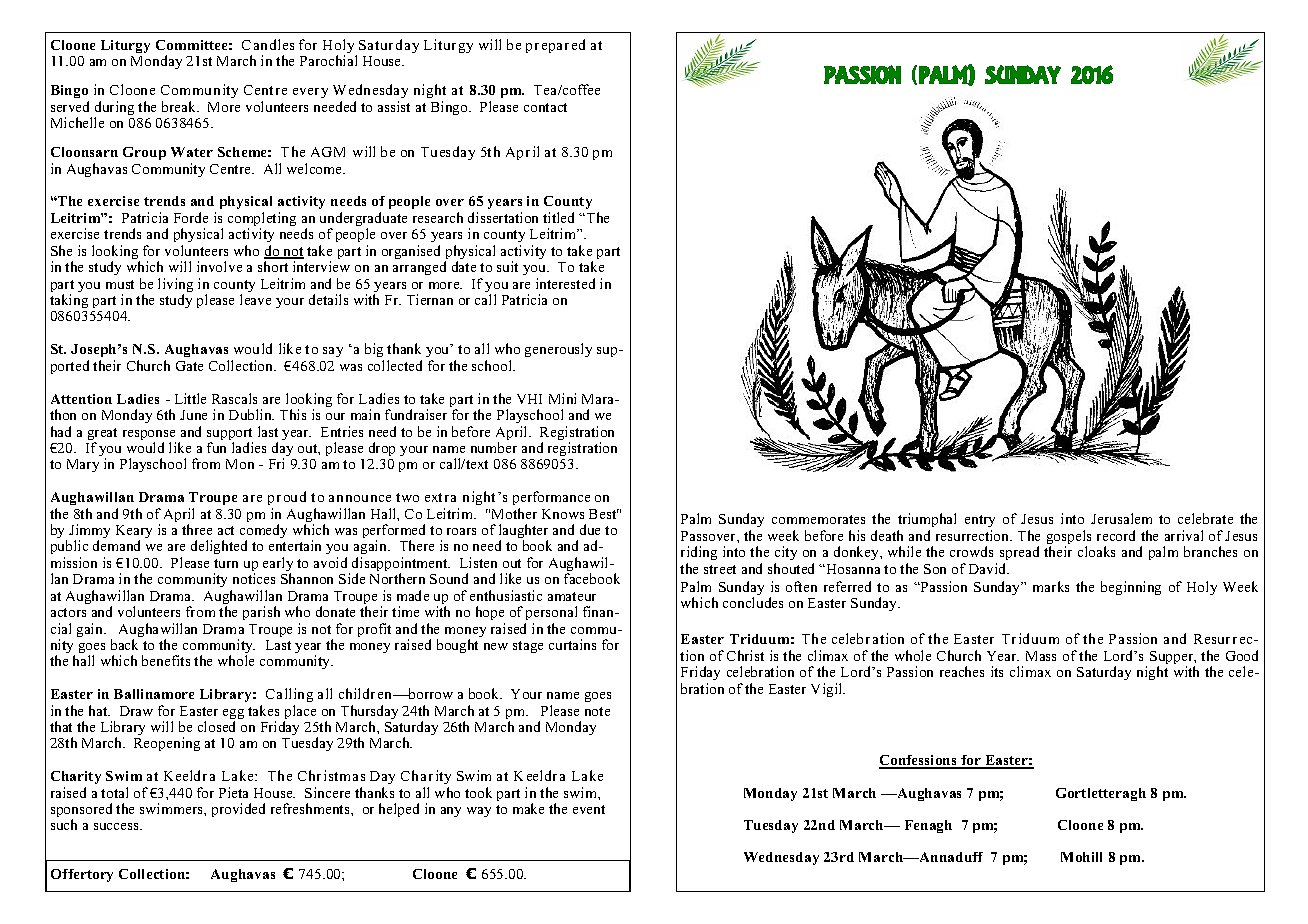  What do you see at coordinates (230, 435) in the page?
I see `support` at bounding box center [230, 435].
